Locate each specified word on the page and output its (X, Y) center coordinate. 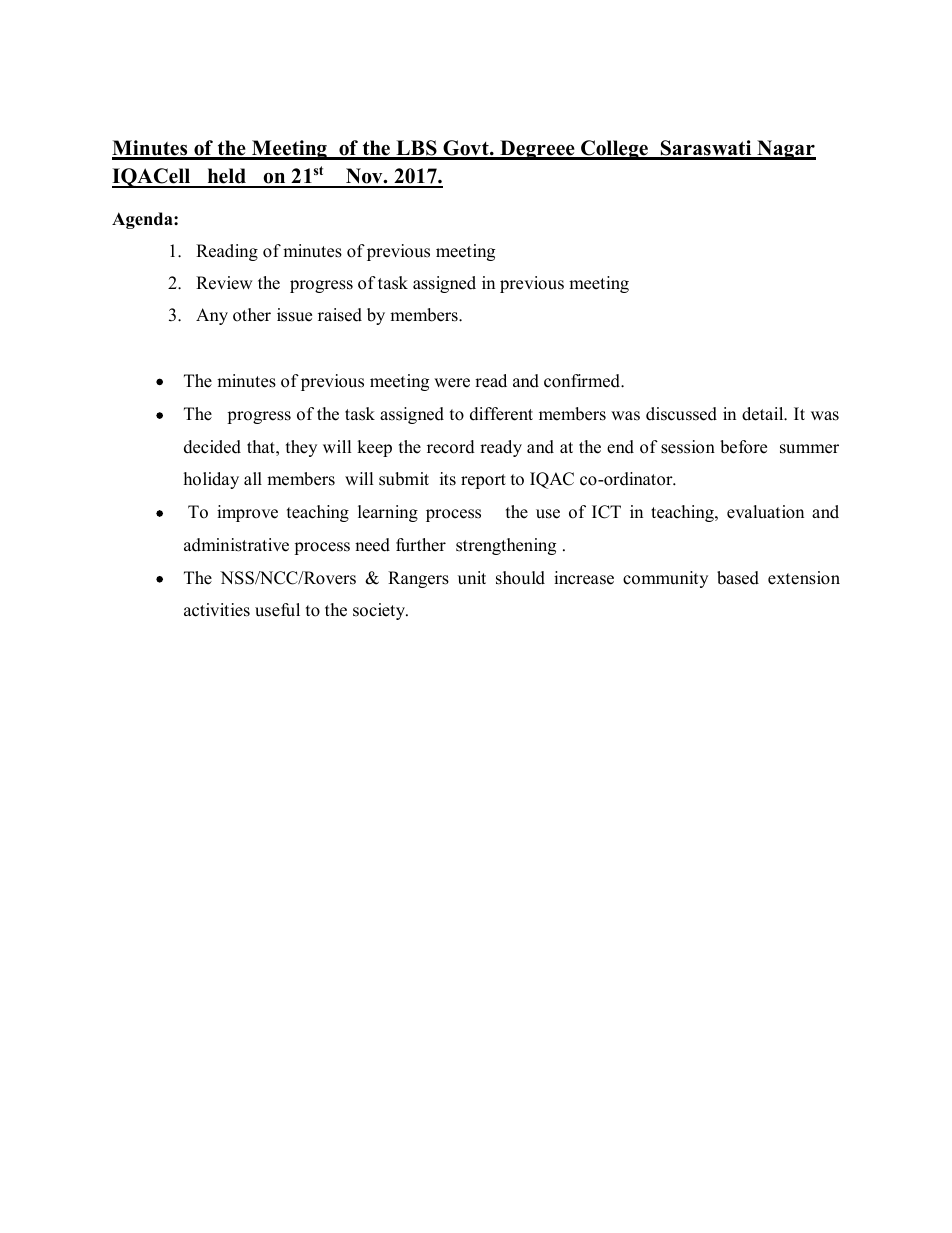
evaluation (765, 512)
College (615, 150)
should (520, 578)
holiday (211, 480)
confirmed (583, 381)
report (483, 481)
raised (340, 315)
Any (212, 316)
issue (294, 315)
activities (217, 610)
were (452, 383)
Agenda (143, 220)
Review (224, 283)
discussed (681, 414)
